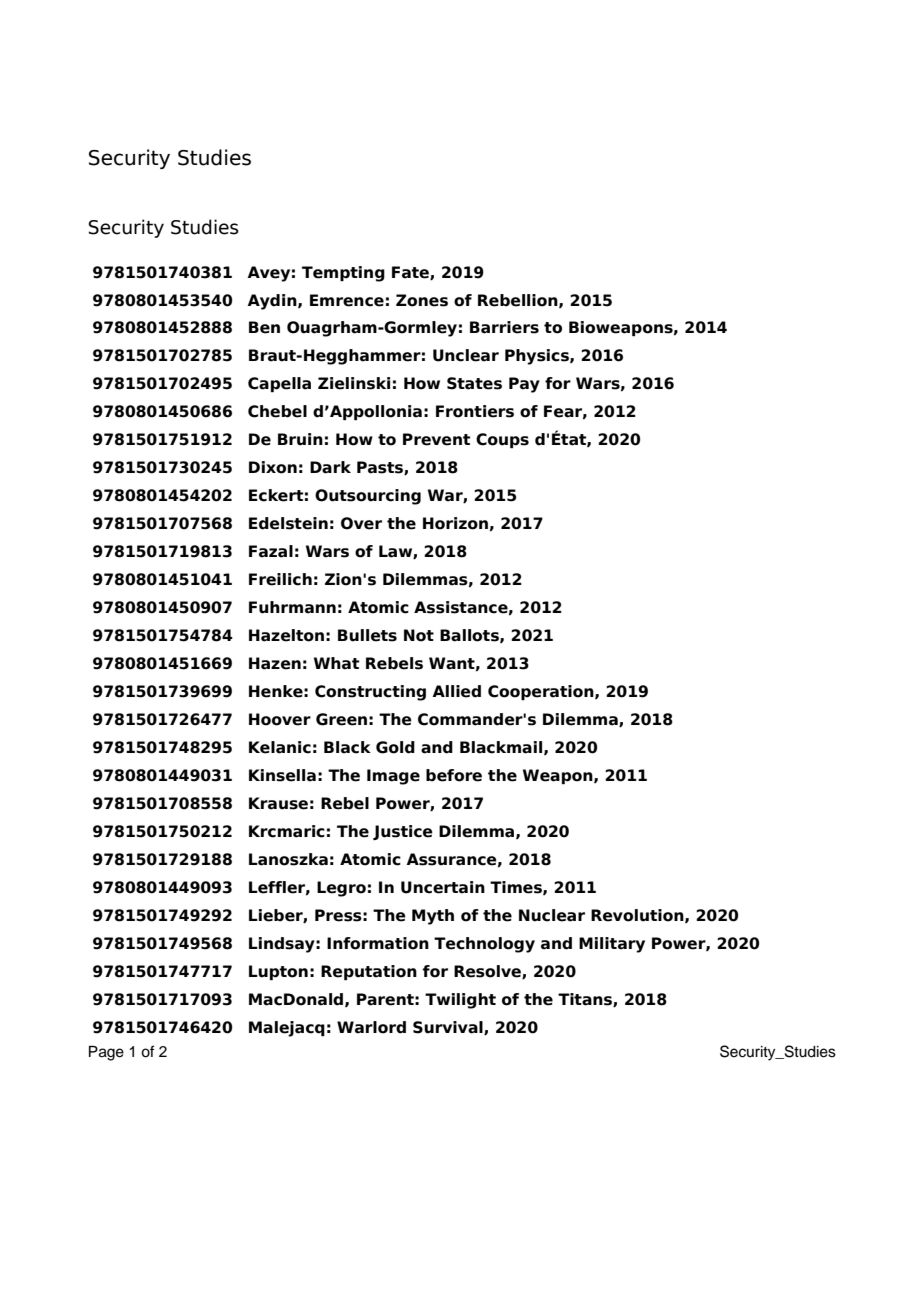 This screenshot has width=924, height=1308. I want to click on Edelstein, so click(288, 523).
